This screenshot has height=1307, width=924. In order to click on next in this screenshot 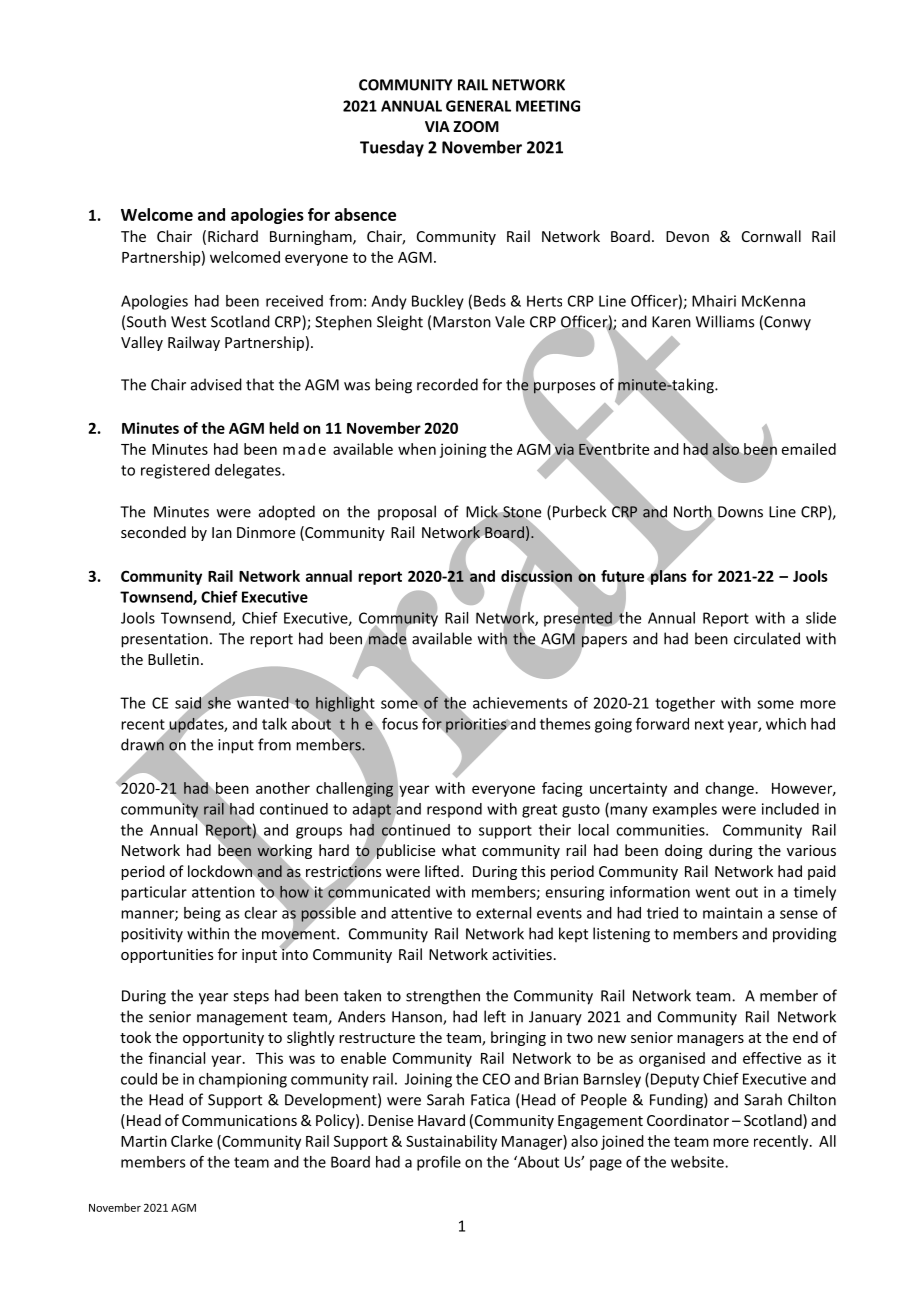, I will do `click(709, 724)`.
